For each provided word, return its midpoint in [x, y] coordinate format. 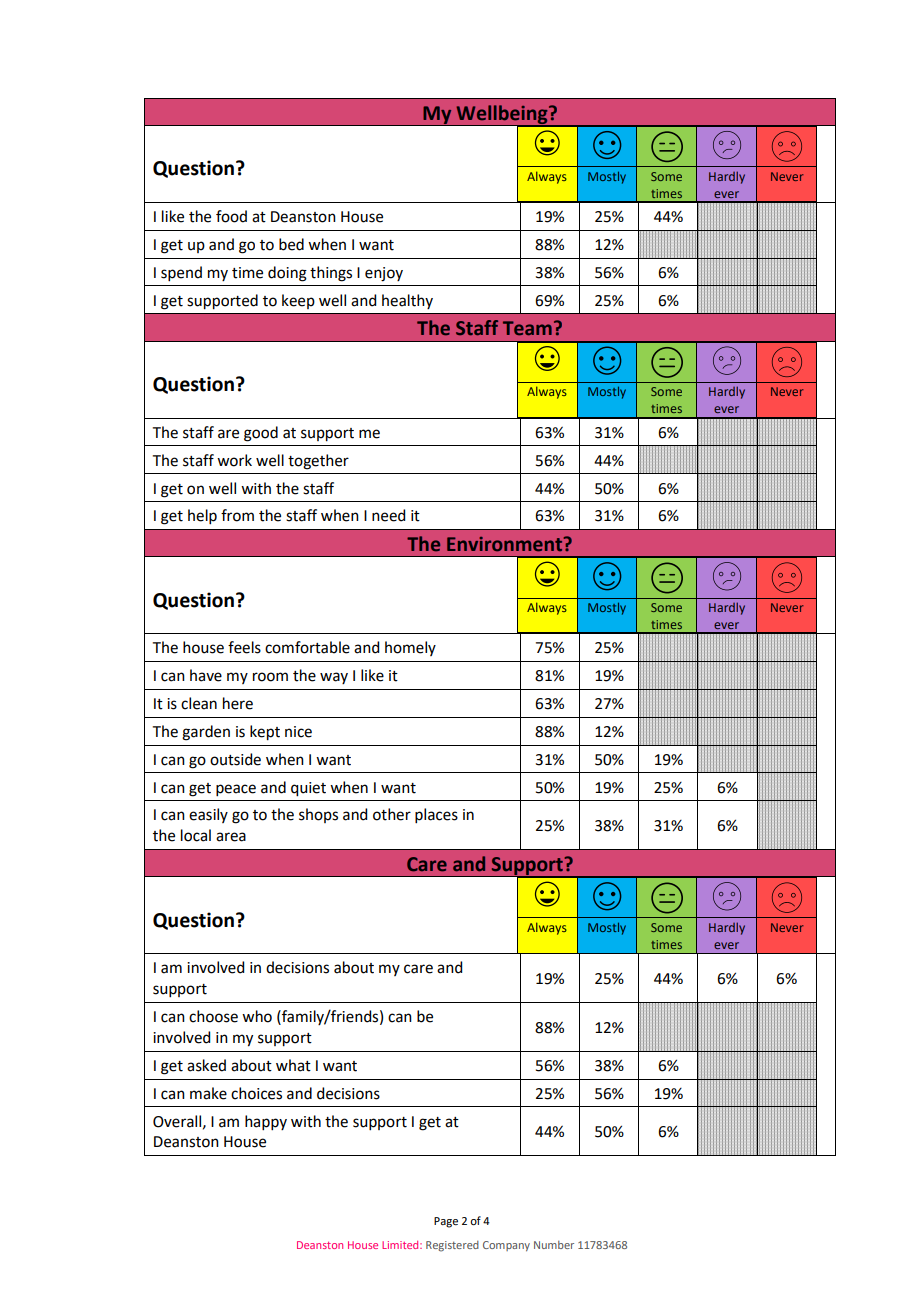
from [237, 515]
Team [527, 328]
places [436, 815]
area [231, 837]
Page [446, 1222]
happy [266, 1122]
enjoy [384, 274]
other [392, 814]
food [231, 216]
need [388, 515]
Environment [504, 544]
